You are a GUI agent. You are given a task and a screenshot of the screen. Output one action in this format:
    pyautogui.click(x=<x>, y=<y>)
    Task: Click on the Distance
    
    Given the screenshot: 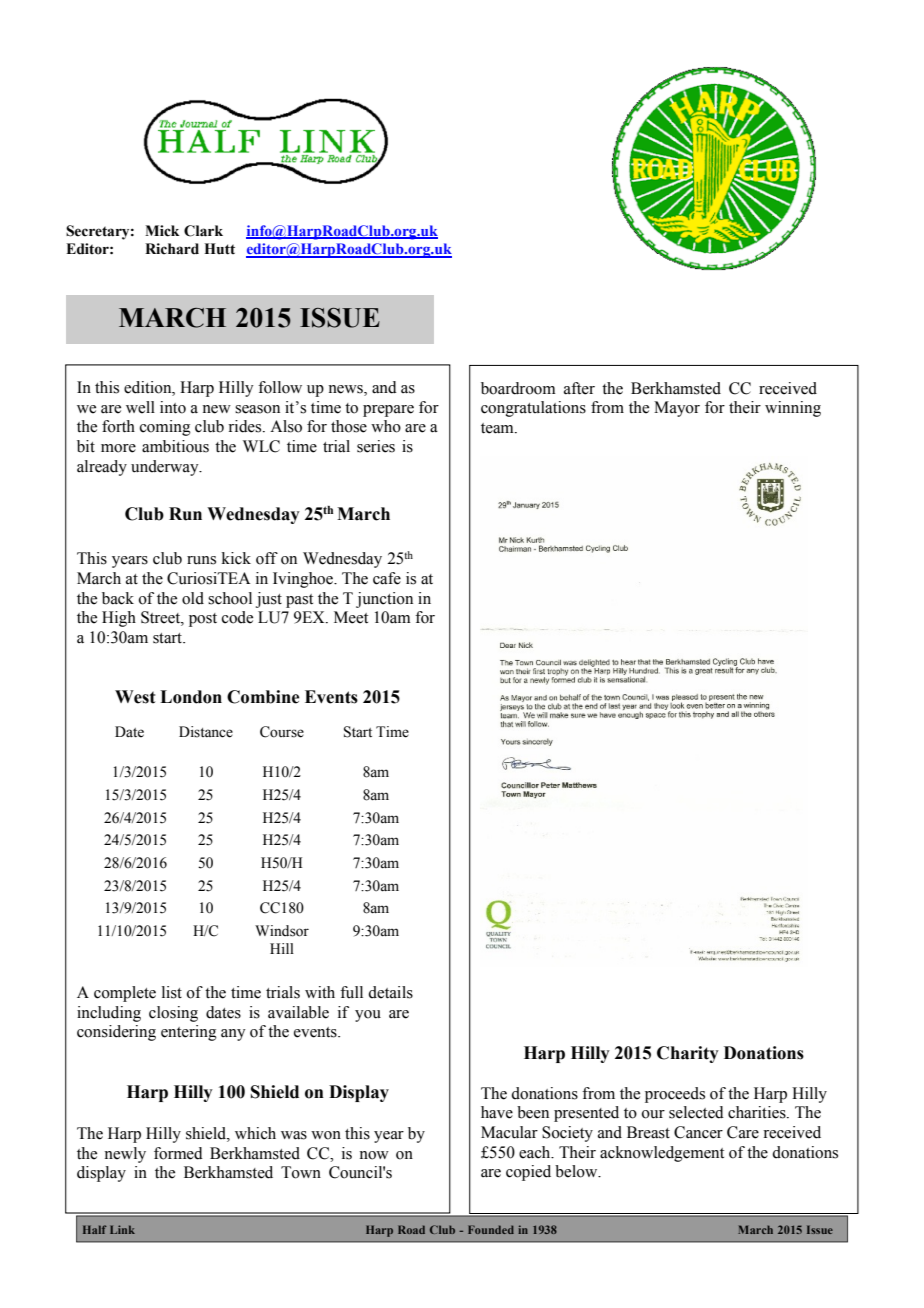 What is the action you would take?
    pyautogui.click(x=206, y=732)
